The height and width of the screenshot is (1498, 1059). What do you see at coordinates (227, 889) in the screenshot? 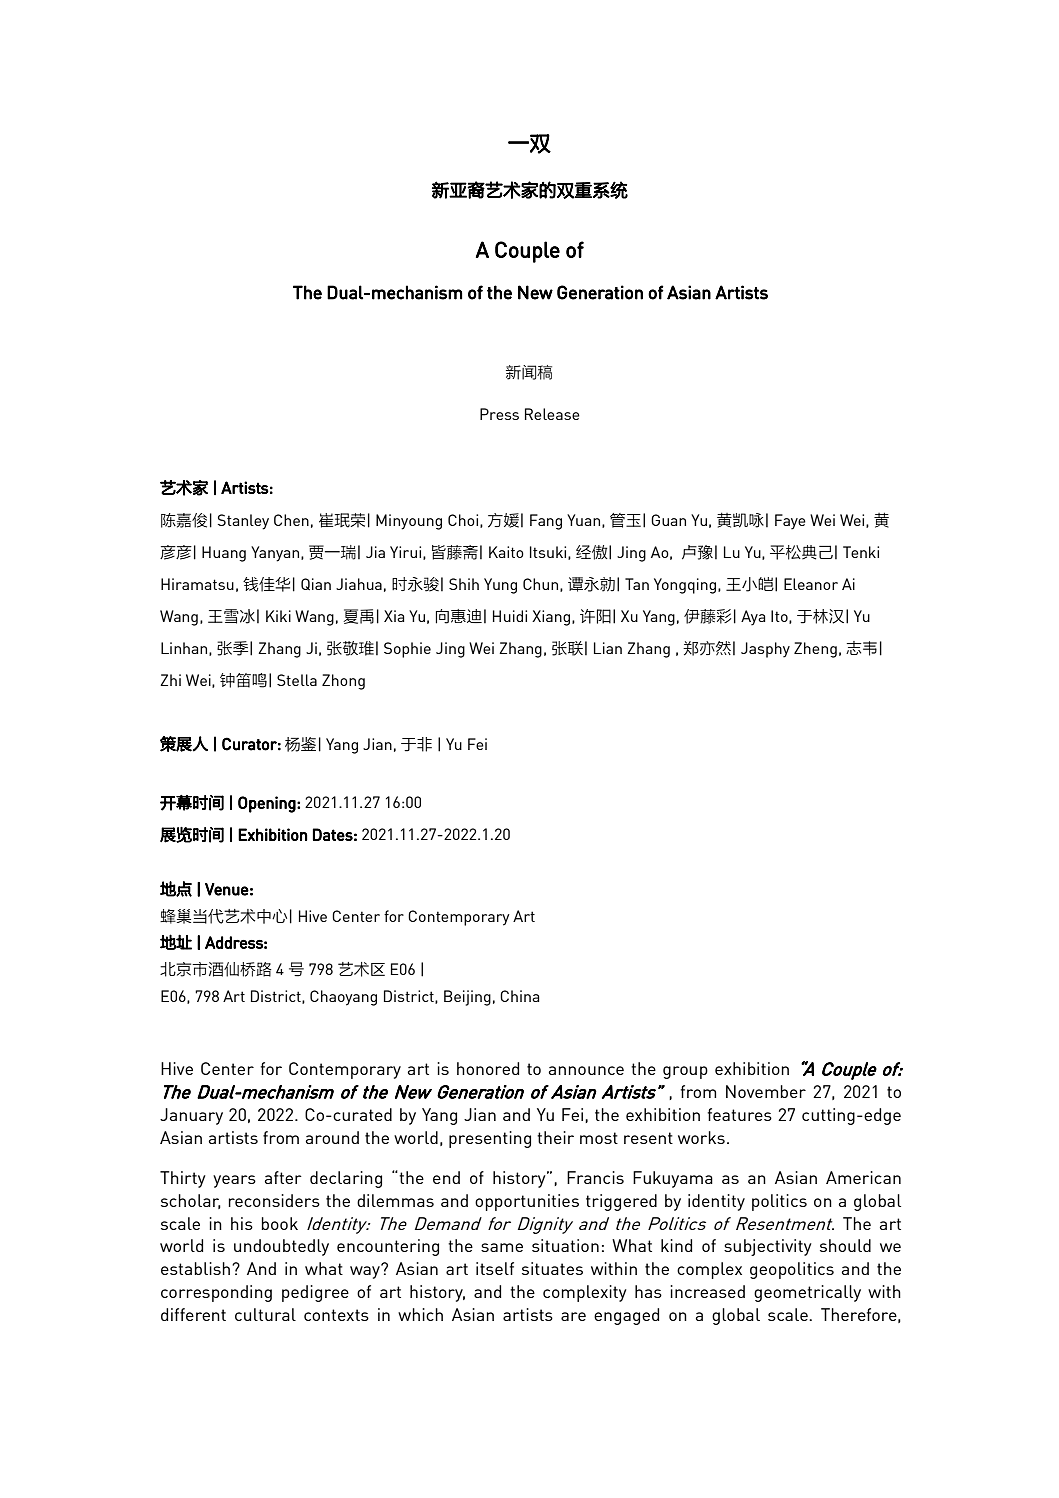
I see `Venue` at bounding box center [227, 889].
